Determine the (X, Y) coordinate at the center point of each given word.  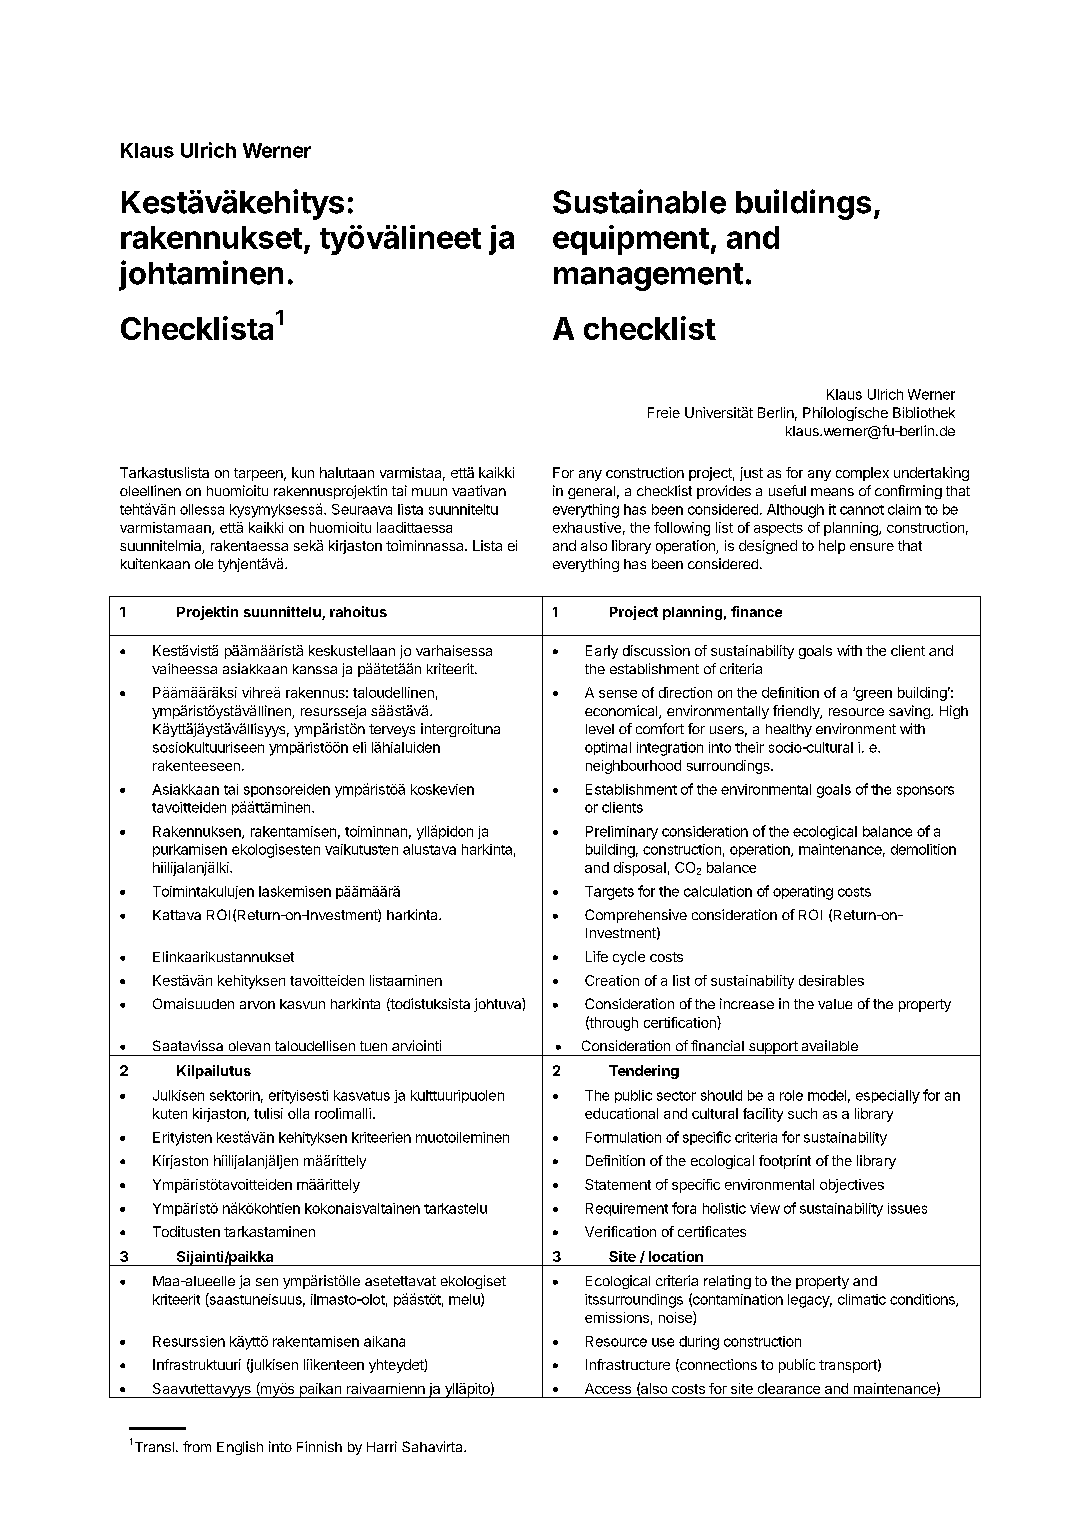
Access (608, 1388)
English (240, 1448)
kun (303, 472)
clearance (789, 1388)
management (648, 277)
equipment (631, 240)
